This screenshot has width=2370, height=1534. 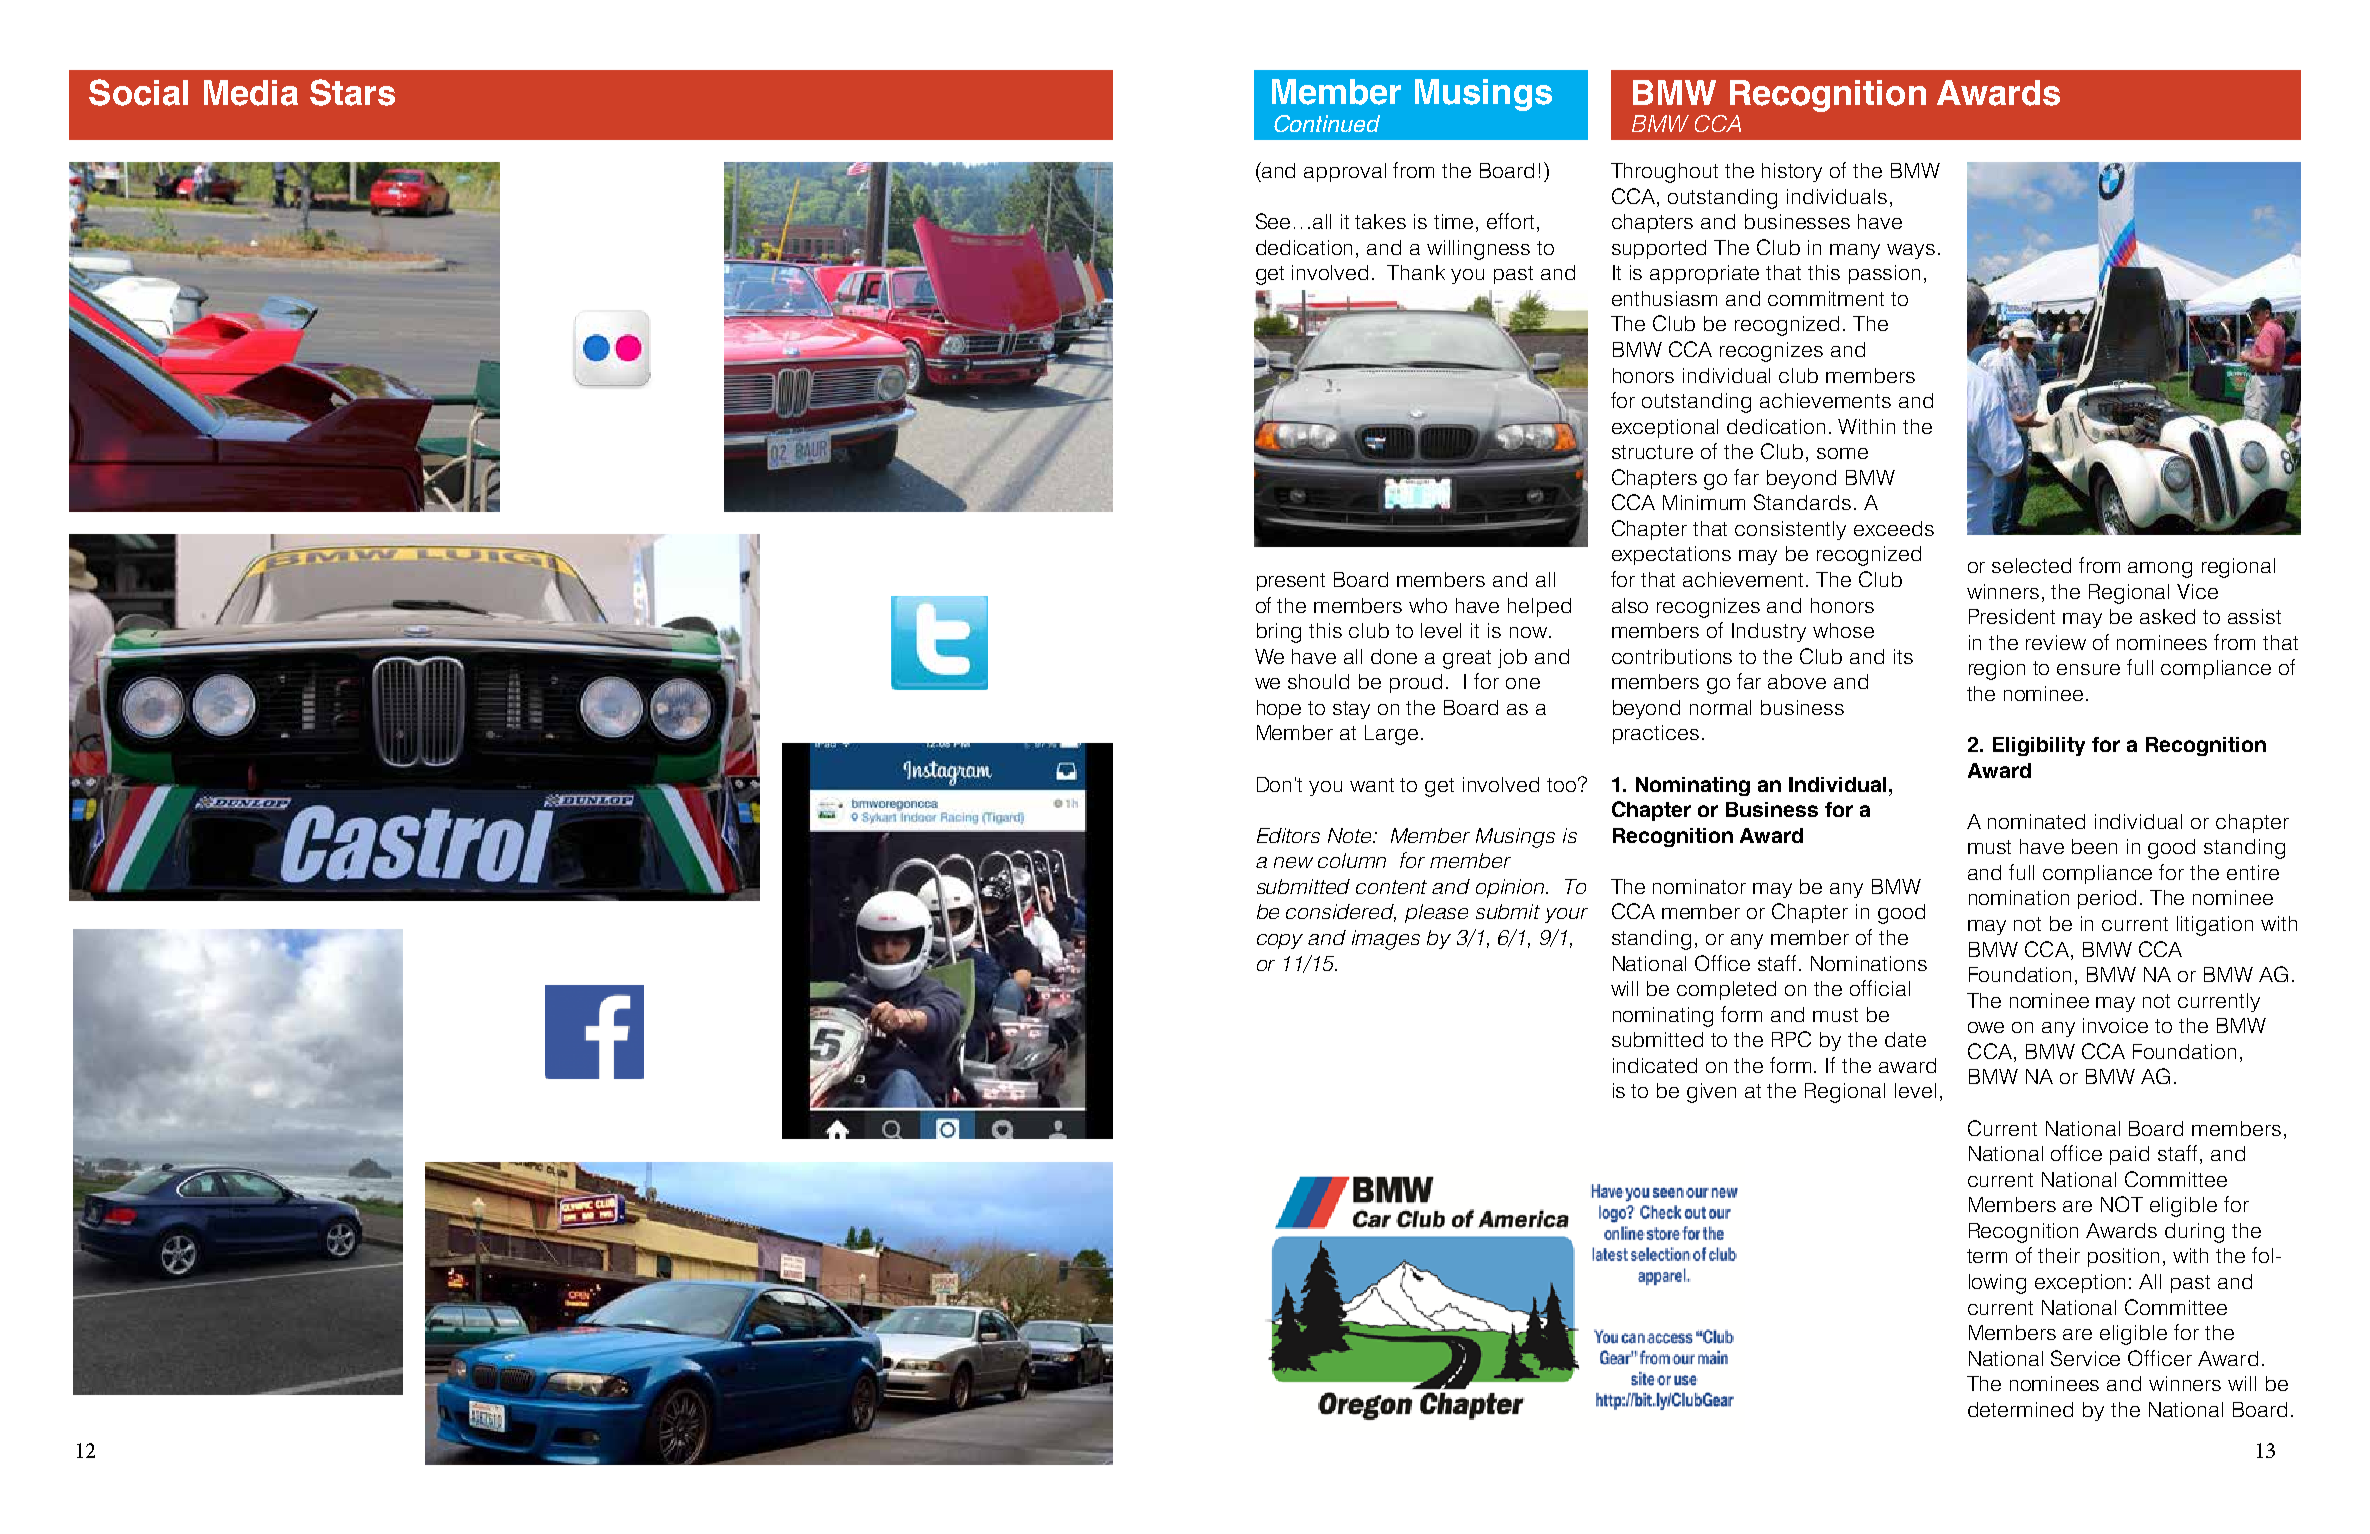 What do you see at coordinates (1280, 941) in the screenshot?
I see `copy` at bounding box center [1280, 941].
